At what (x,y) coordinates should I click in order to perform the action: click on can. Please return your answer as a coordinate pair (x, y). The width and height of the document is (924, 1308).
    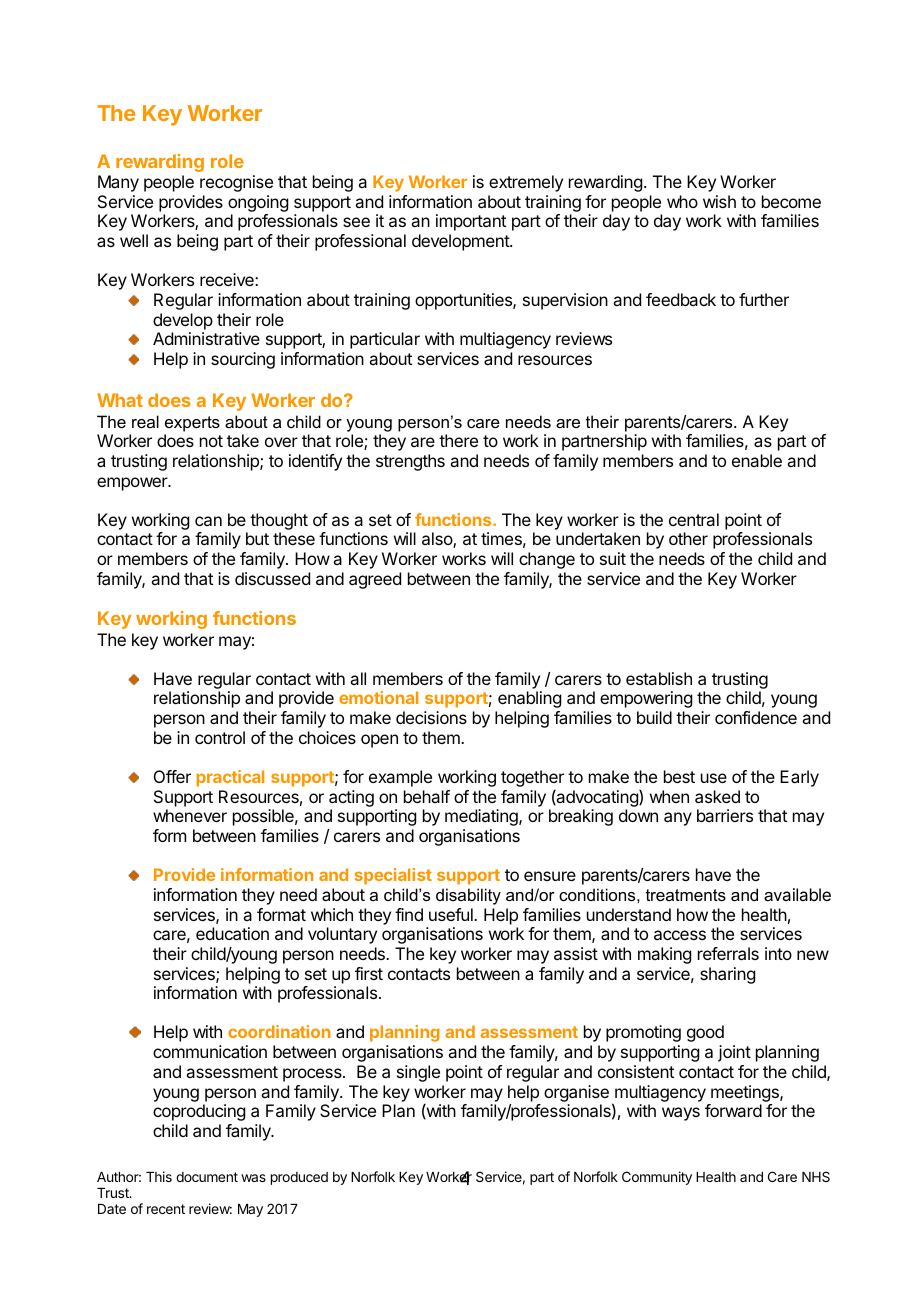
    Looking at the image, I should click on (208, 521).
